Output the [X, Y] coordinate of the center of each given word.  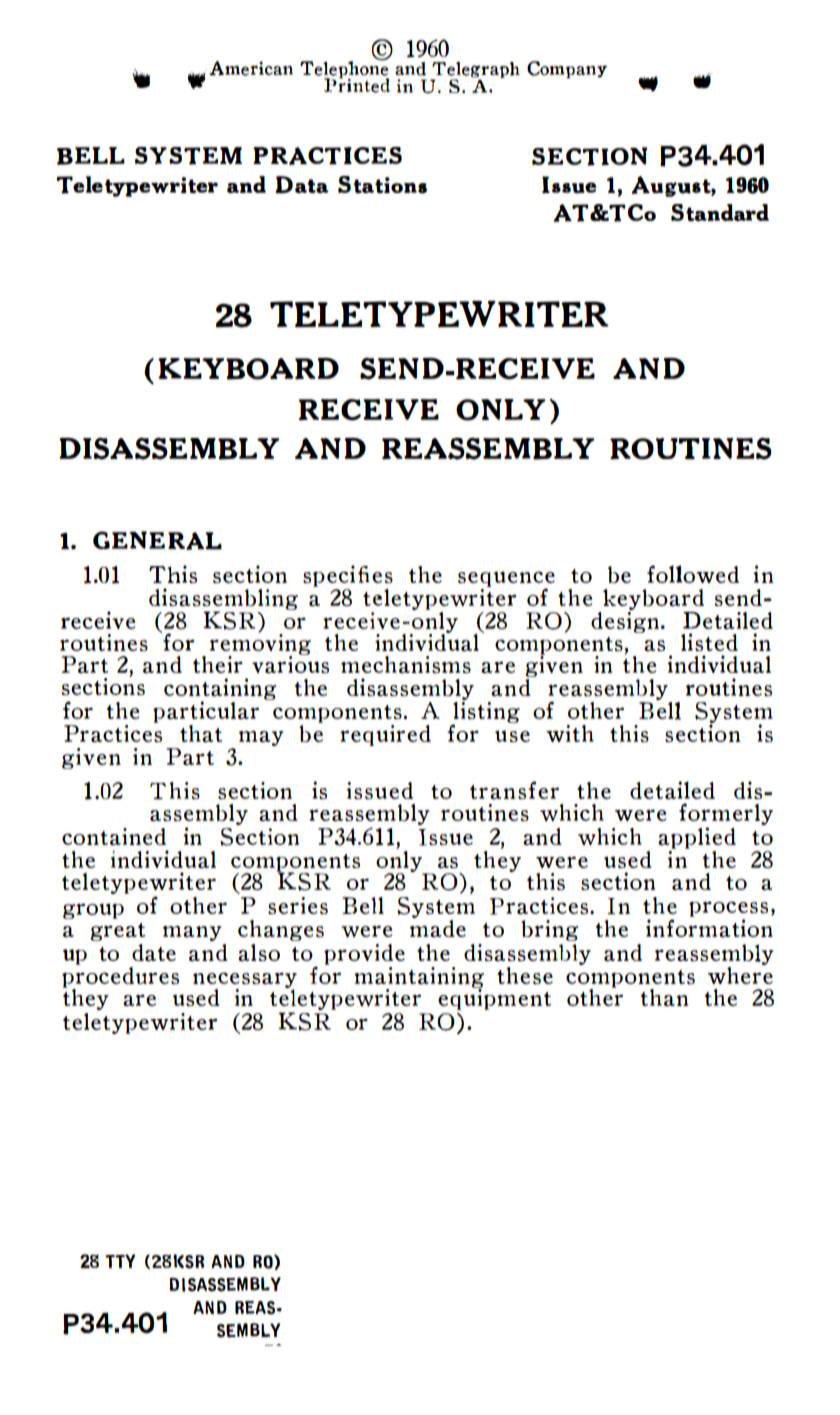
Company [567, 69]
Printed [357, 84]
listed [709, 642]
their [218, 664]
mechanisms [406, 664]
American [251, 68]
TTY [120, 1261]
